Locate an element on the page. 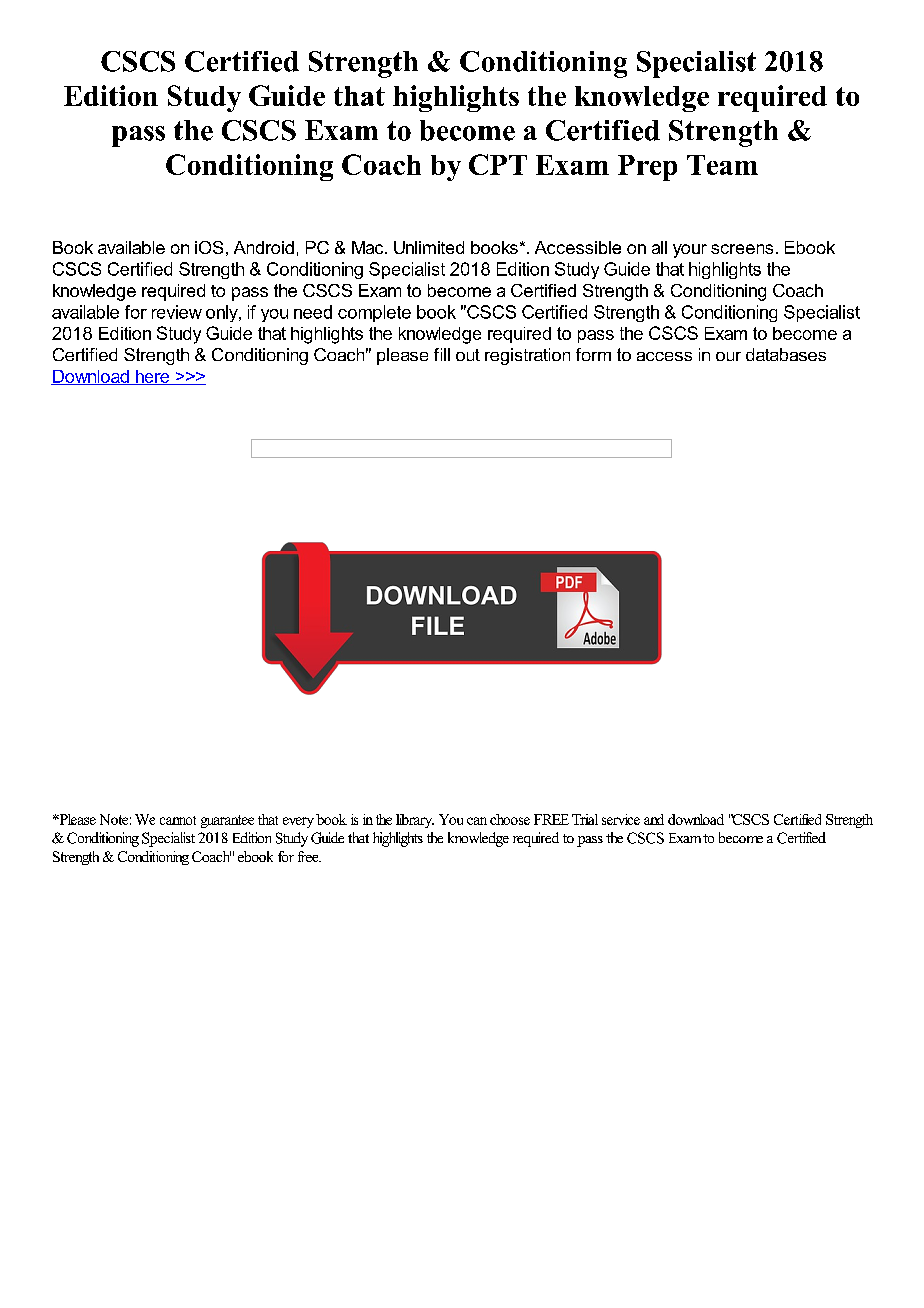 The width and height of the page is (924, 1308). complete is located at coordinates (374, 313).
